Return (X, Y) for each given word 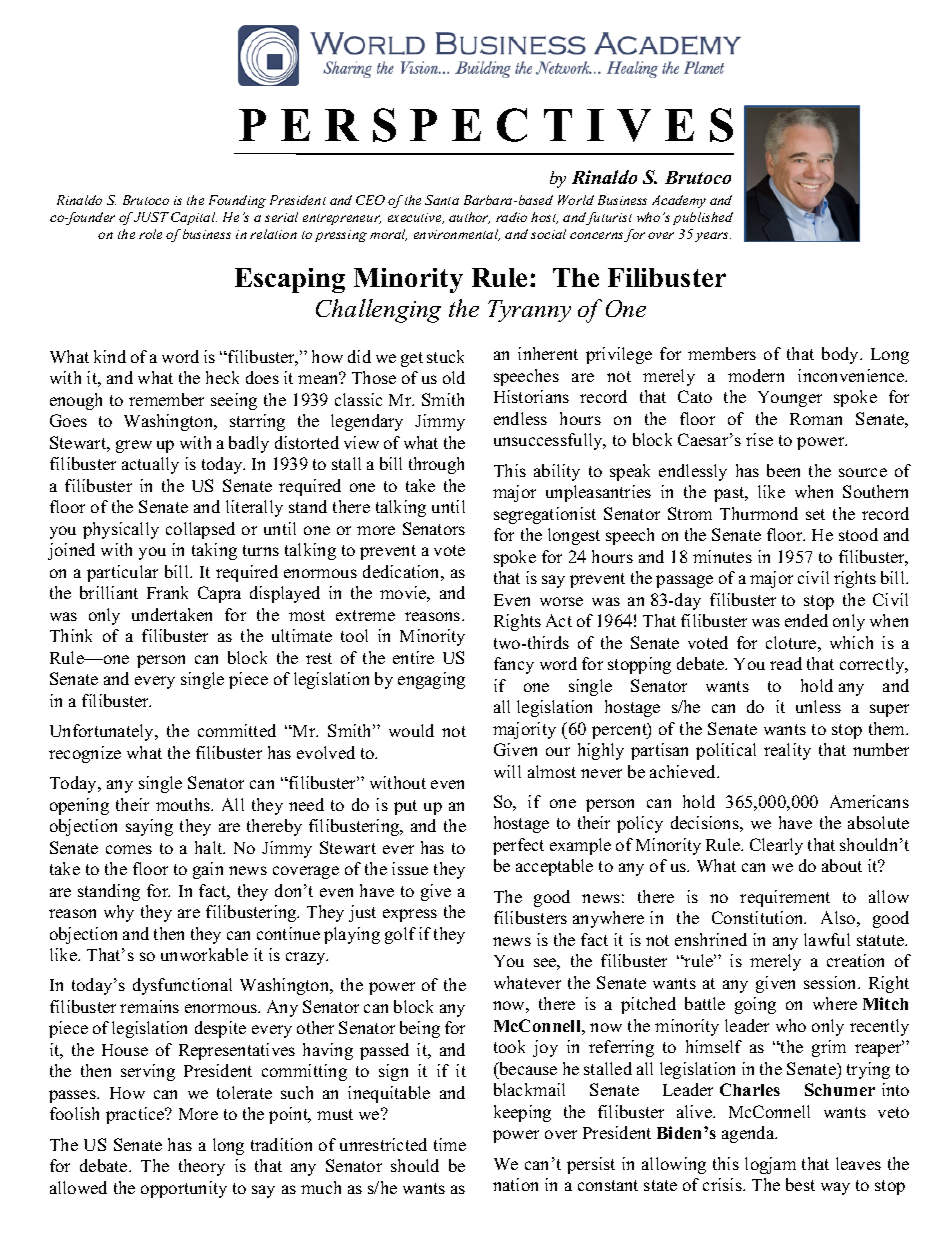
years (713, 237)
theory (202, 1167)
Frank (167, 592)
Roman (816, 419)
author (469, 218)
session (832, 982)
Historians (531, 396)
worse (561, 601)
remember (166, 399)
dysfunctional (182, 986)
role (150, 234)
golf (400, 935)
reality (787, 751)
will (507, 771)
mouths (184, 804)
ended (806, 620)
